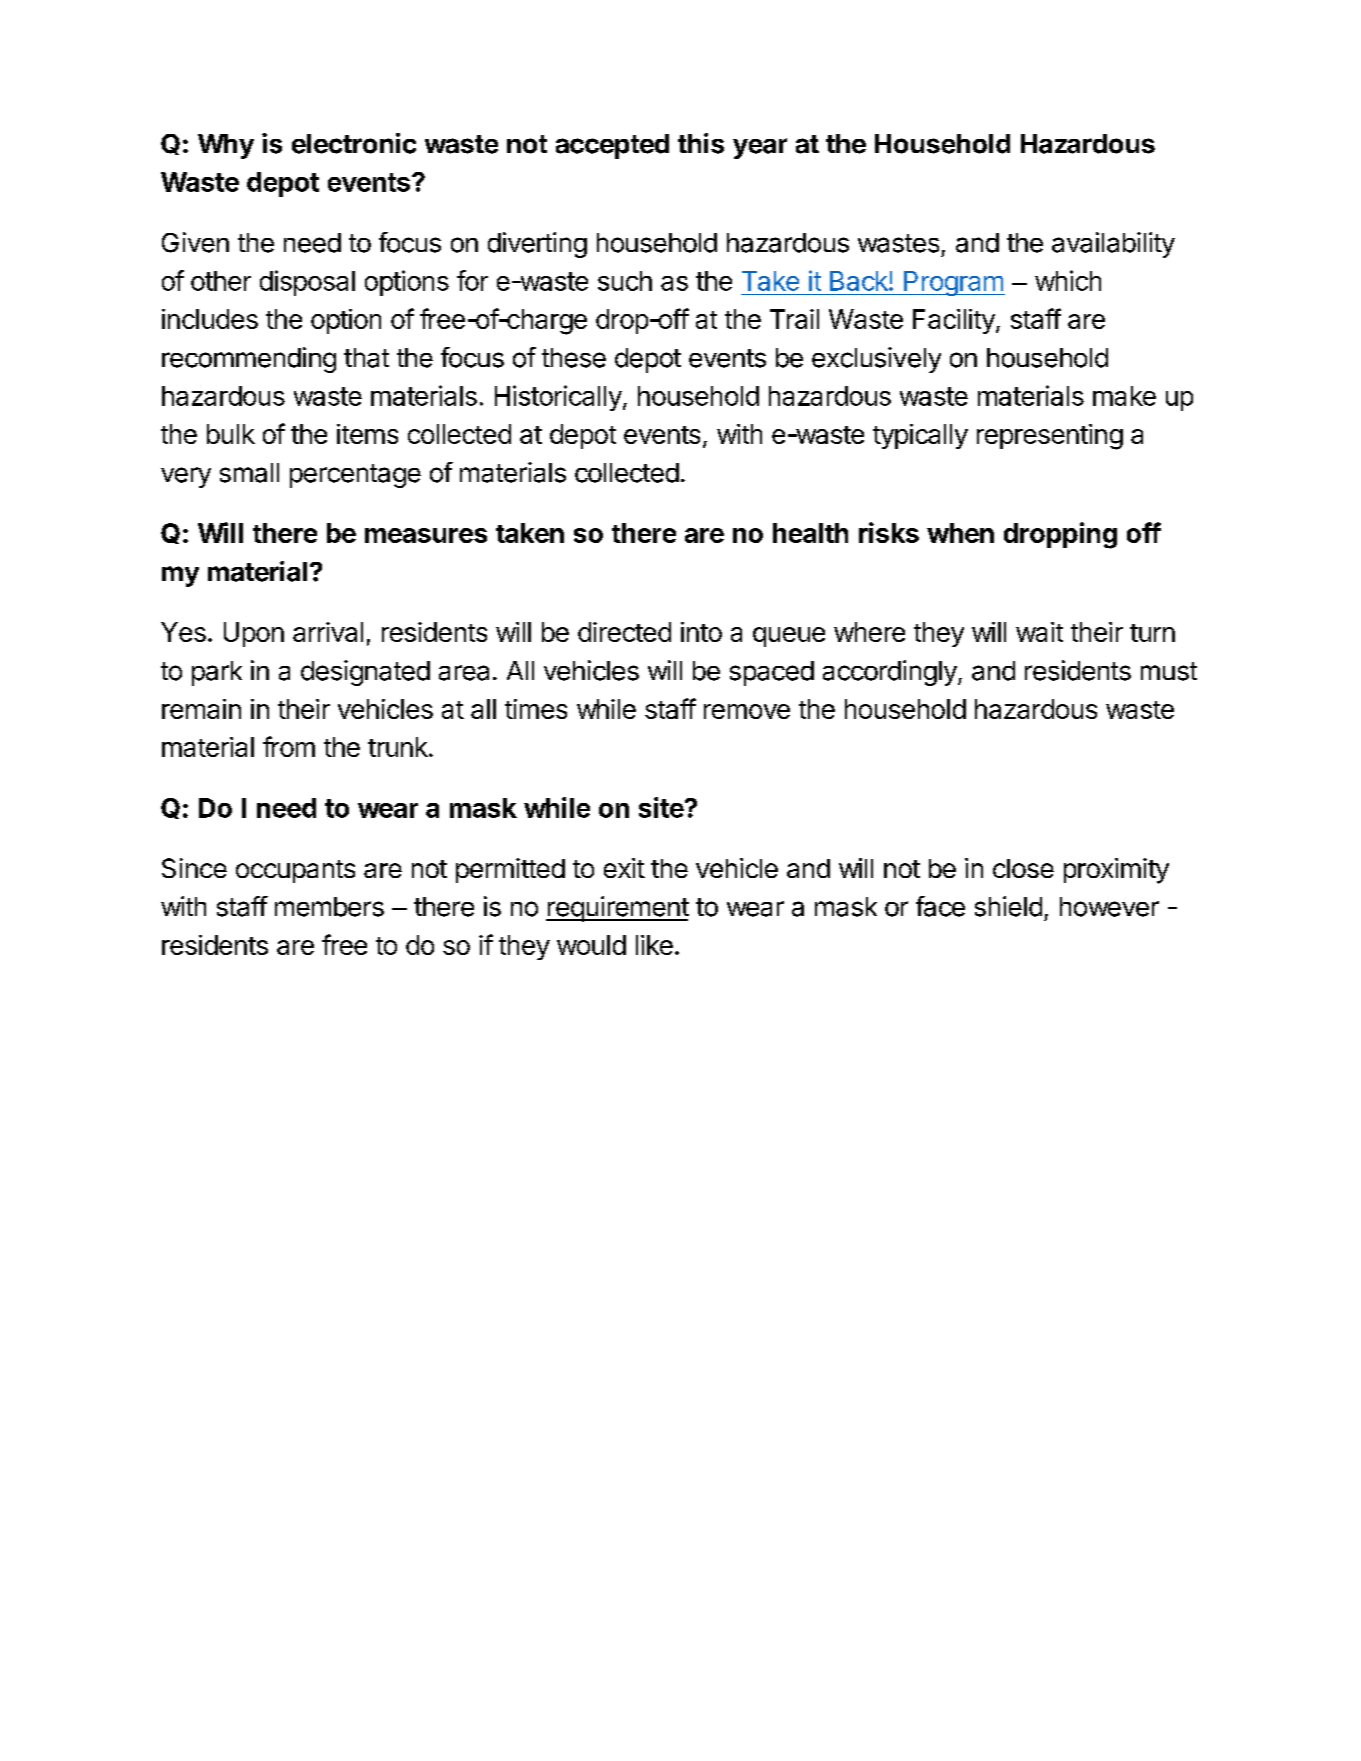  Describe the element at coordinates (426, 535) in the page. I see `measures` at that location.
